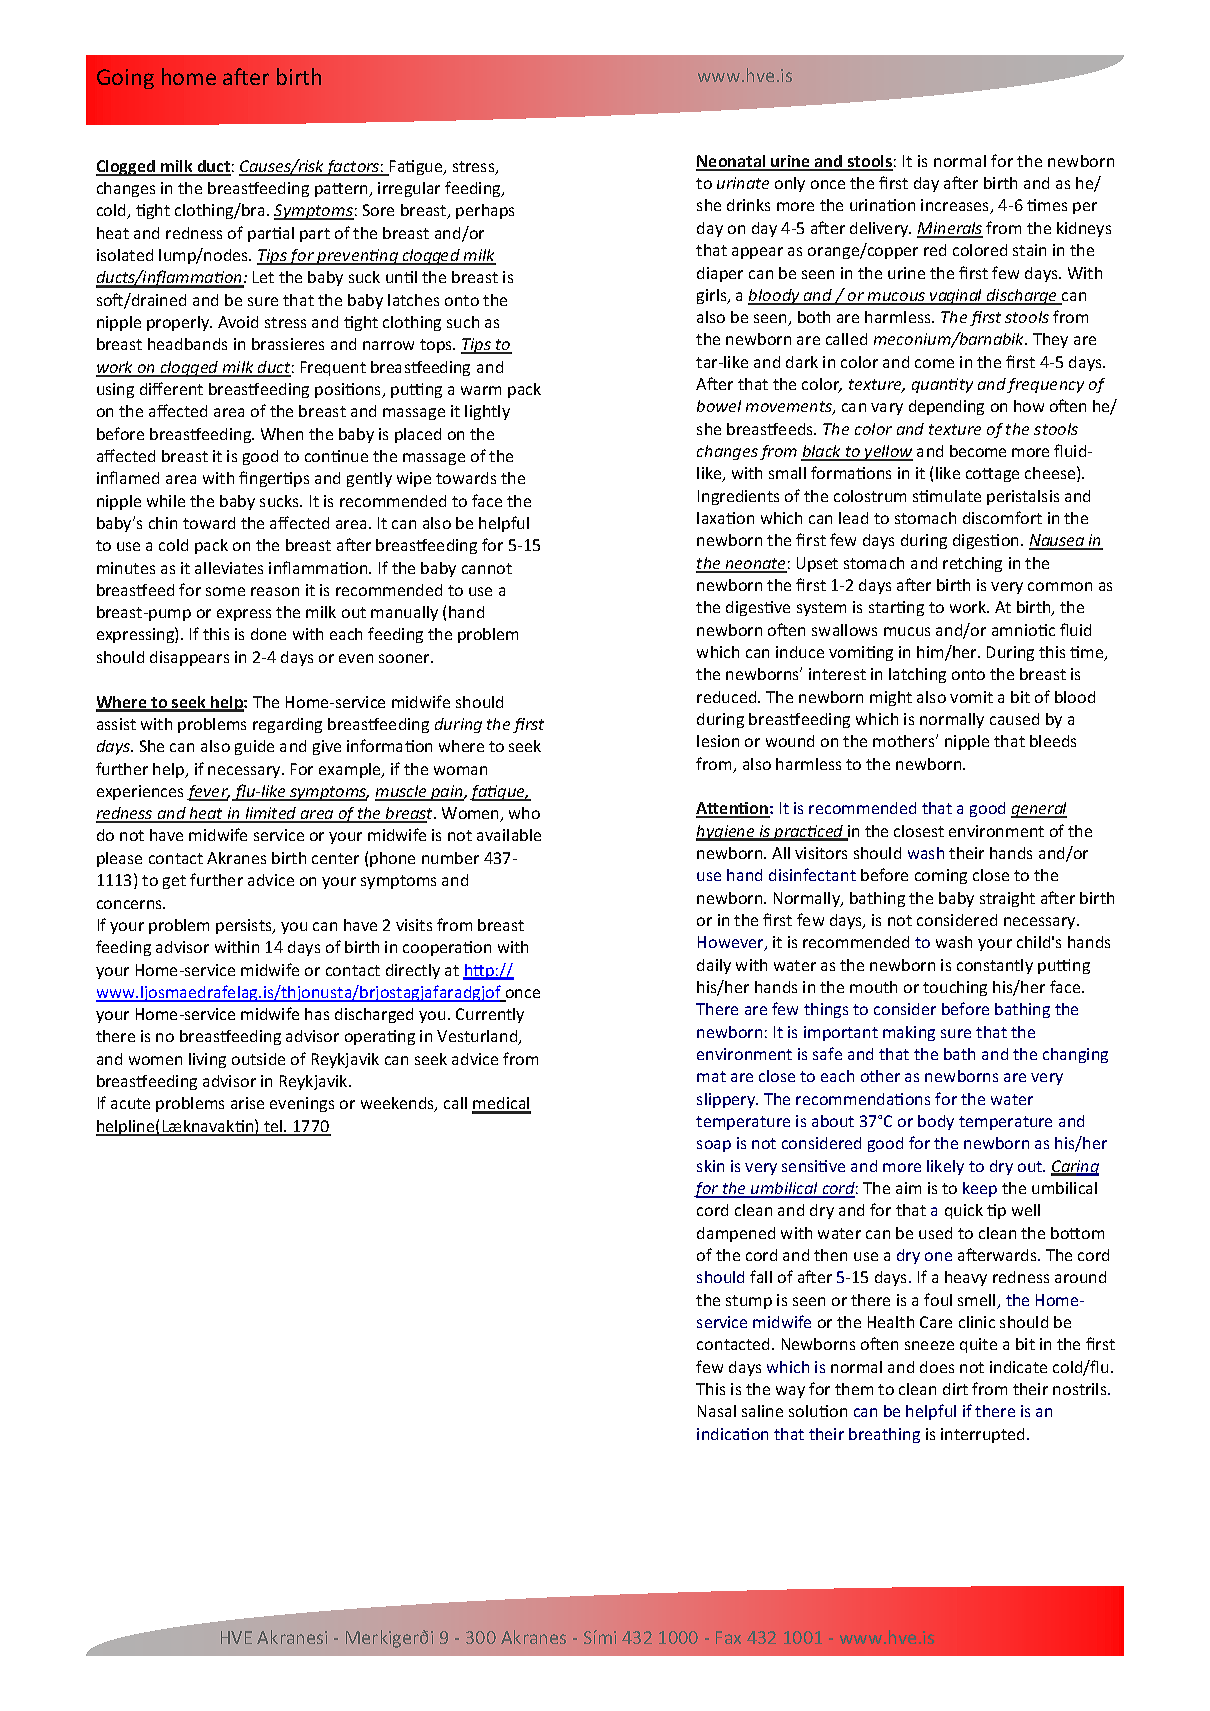  What do you see at coordinates (732, 162) in the document?
I see `Neonatal` at bounding box center [732, 162].
